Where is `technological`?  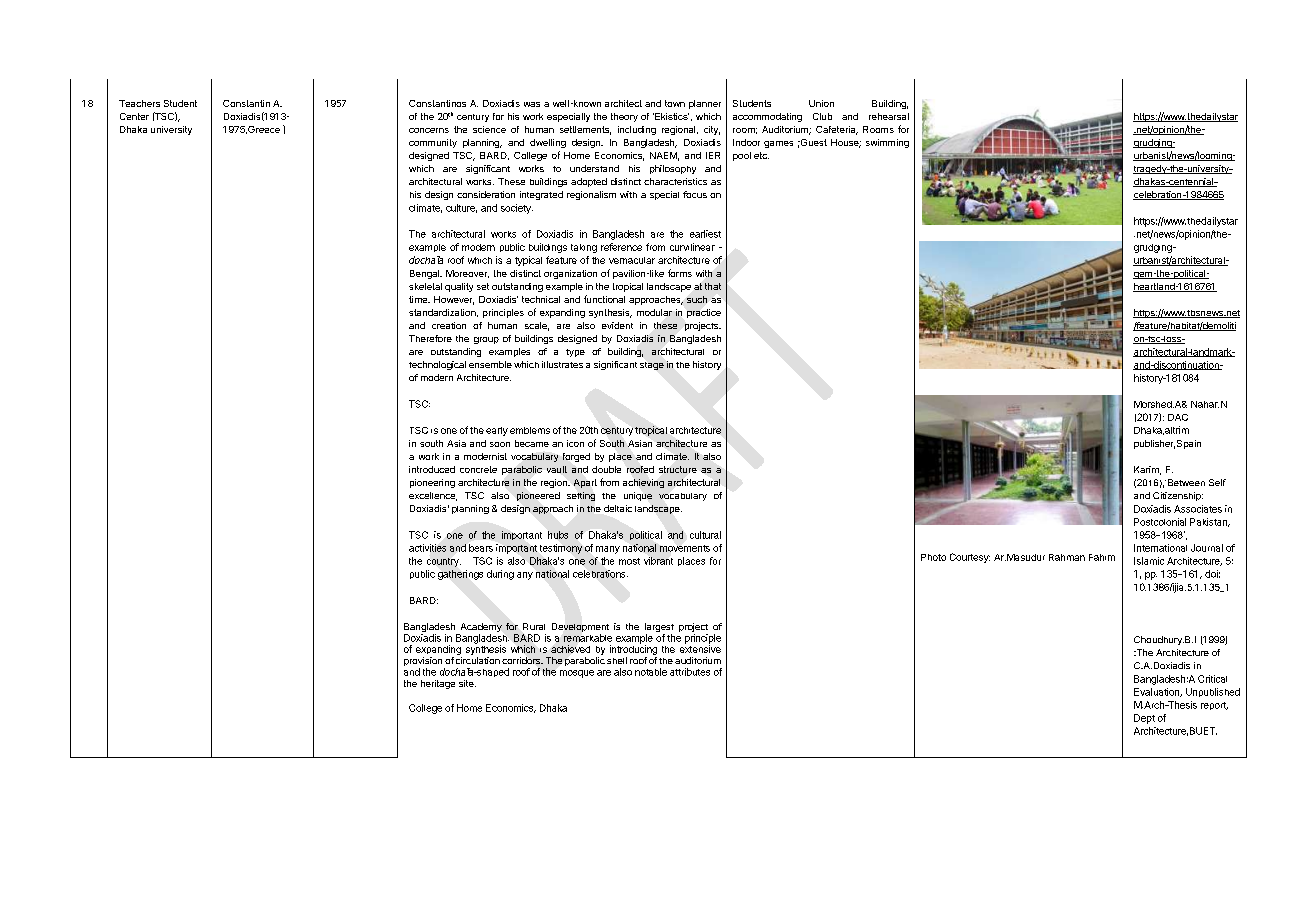 technological is located at coordinates (437, 365).
